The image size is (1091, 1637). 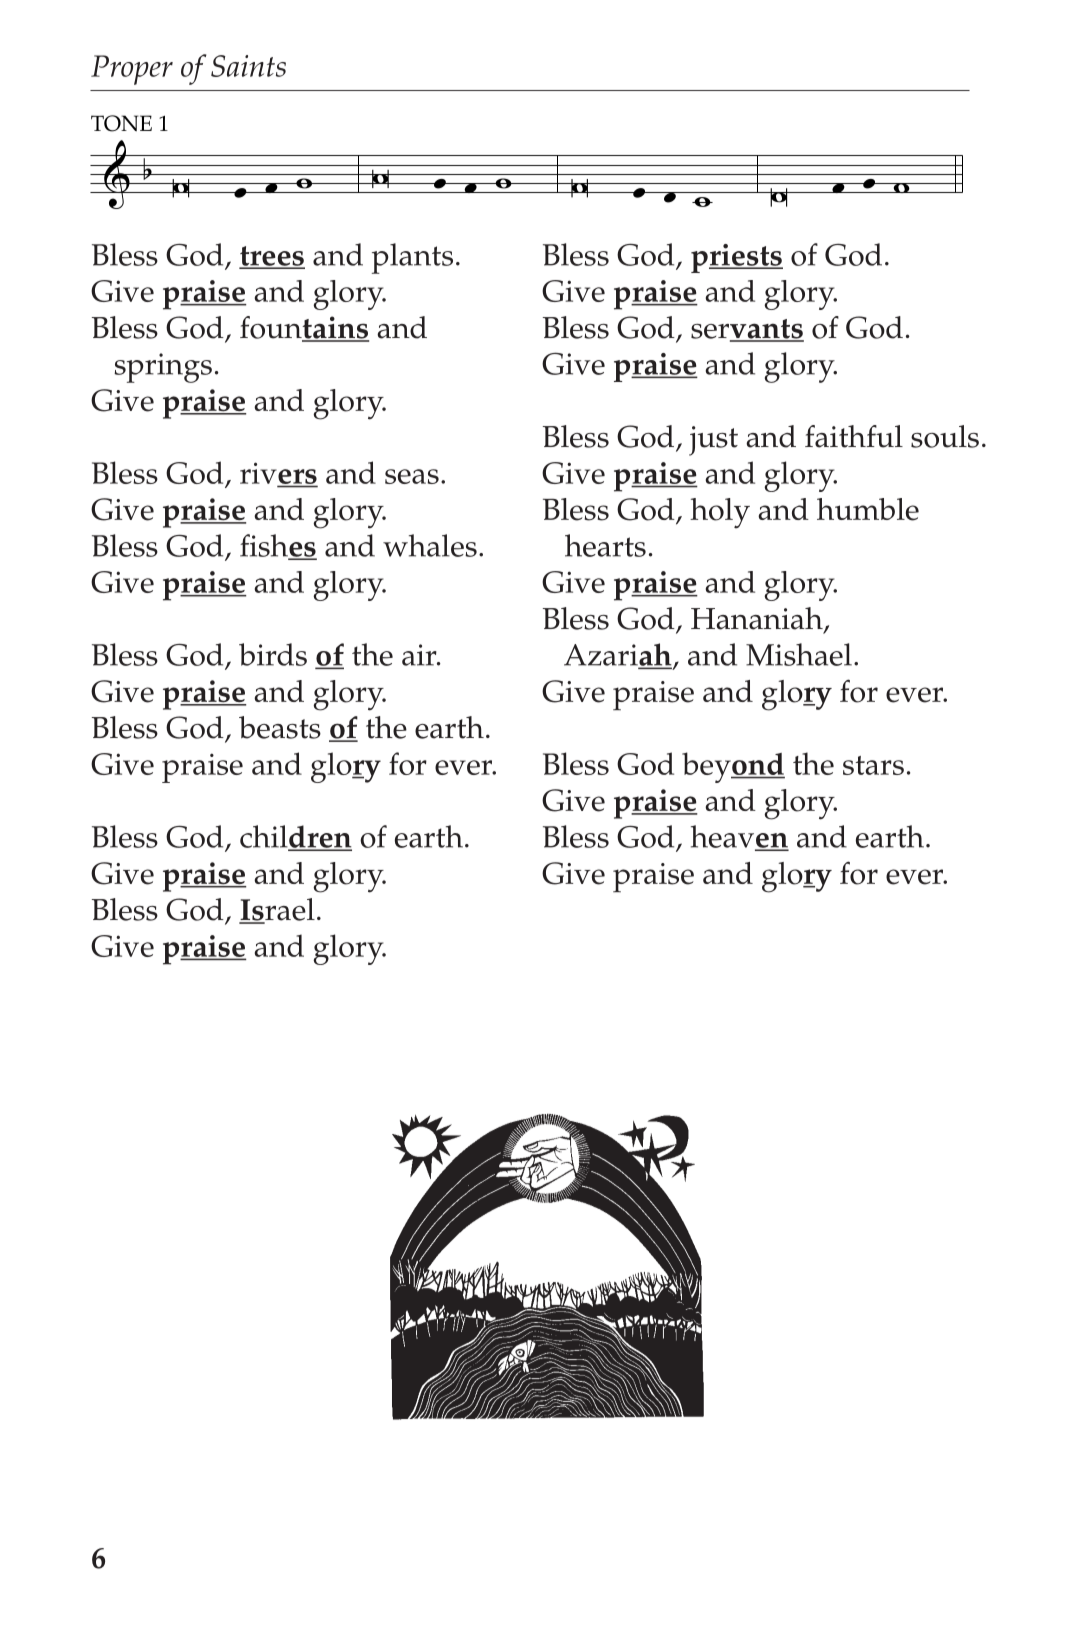 I want to click on Israel, so click(x=277, y=910).
